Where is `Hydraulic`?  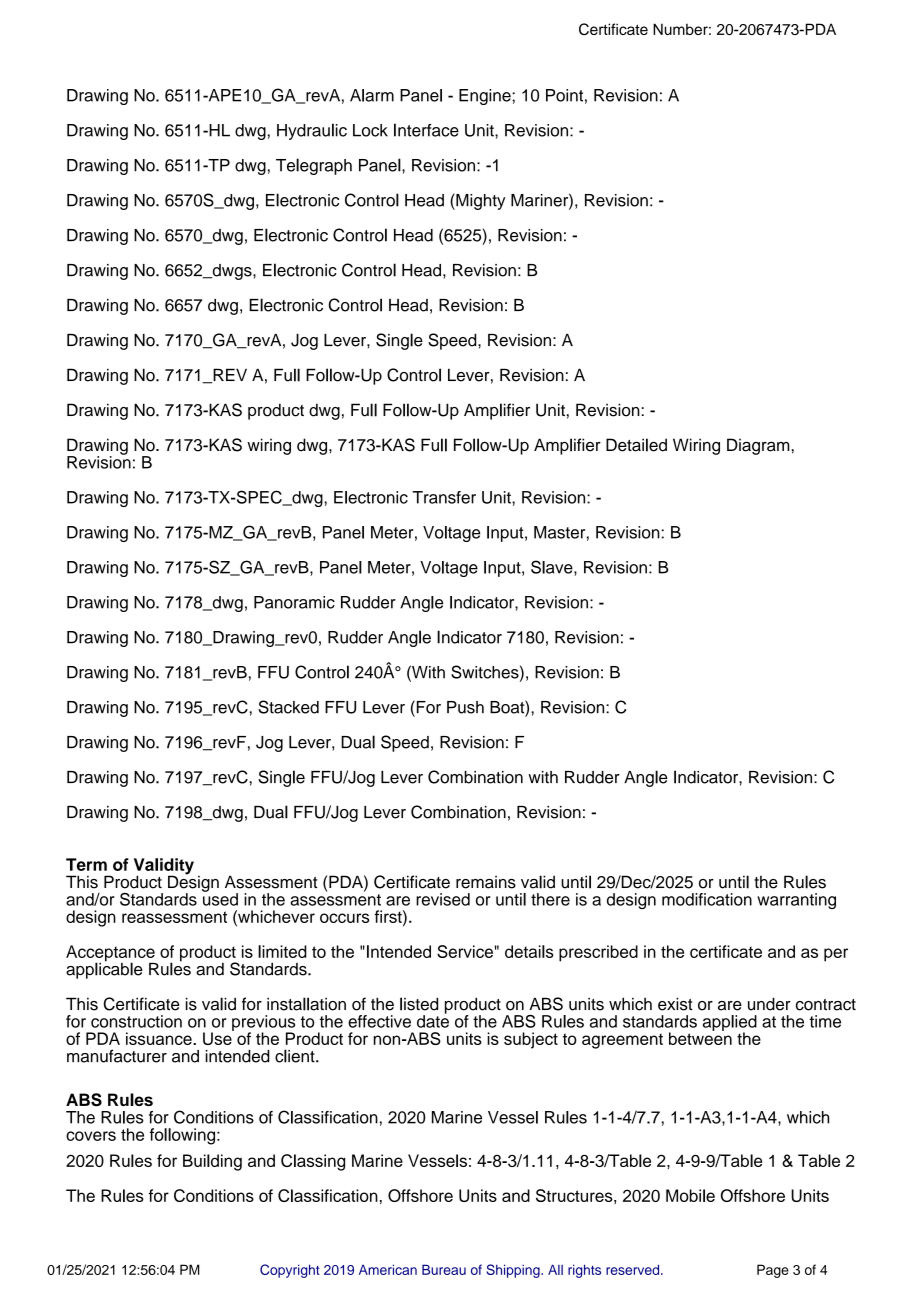
Hydraulic is located at coordinates (312, 131).
